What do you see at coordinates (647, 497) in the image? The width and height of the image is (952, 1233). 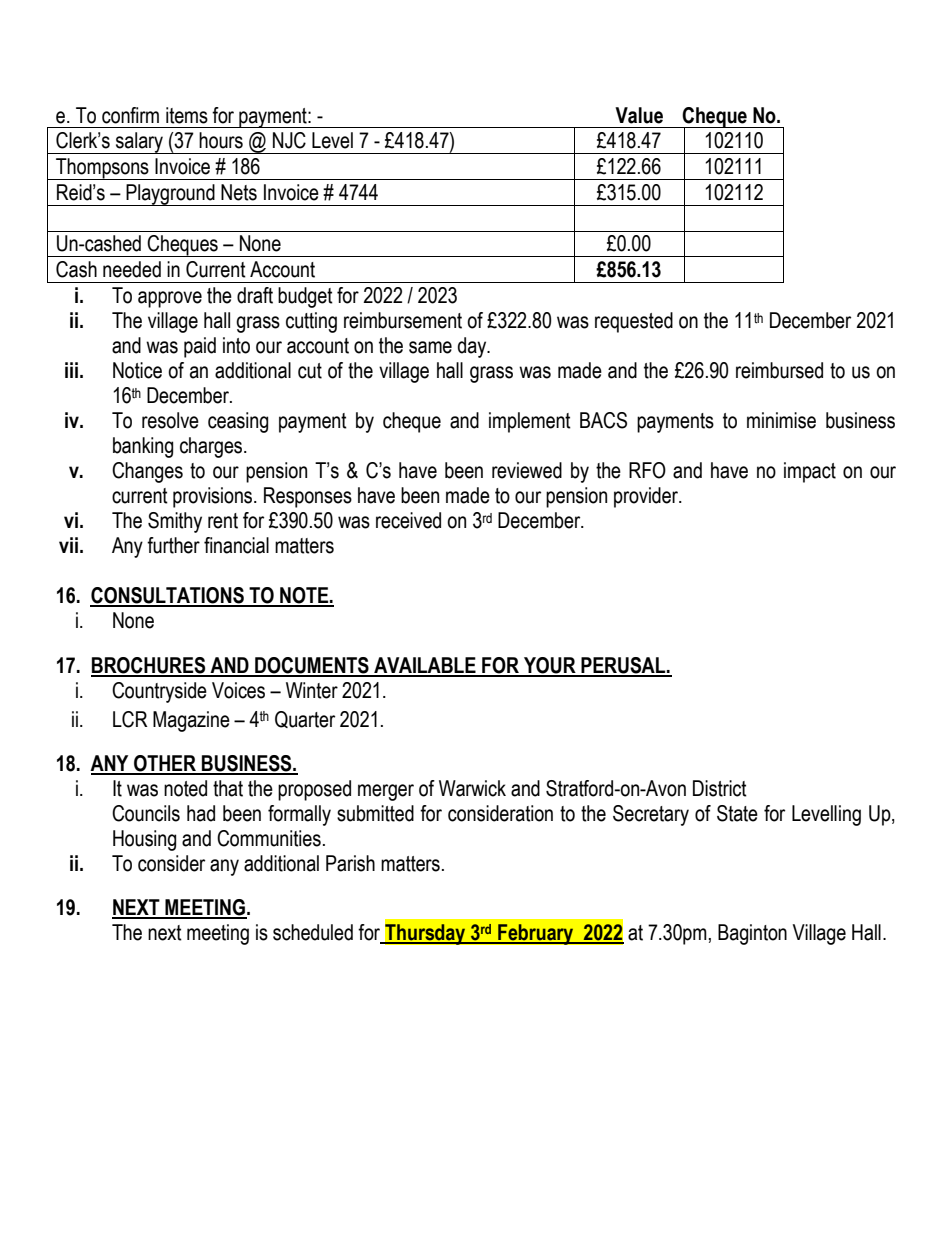 I see `provider` at bounding box center [647, 497].
